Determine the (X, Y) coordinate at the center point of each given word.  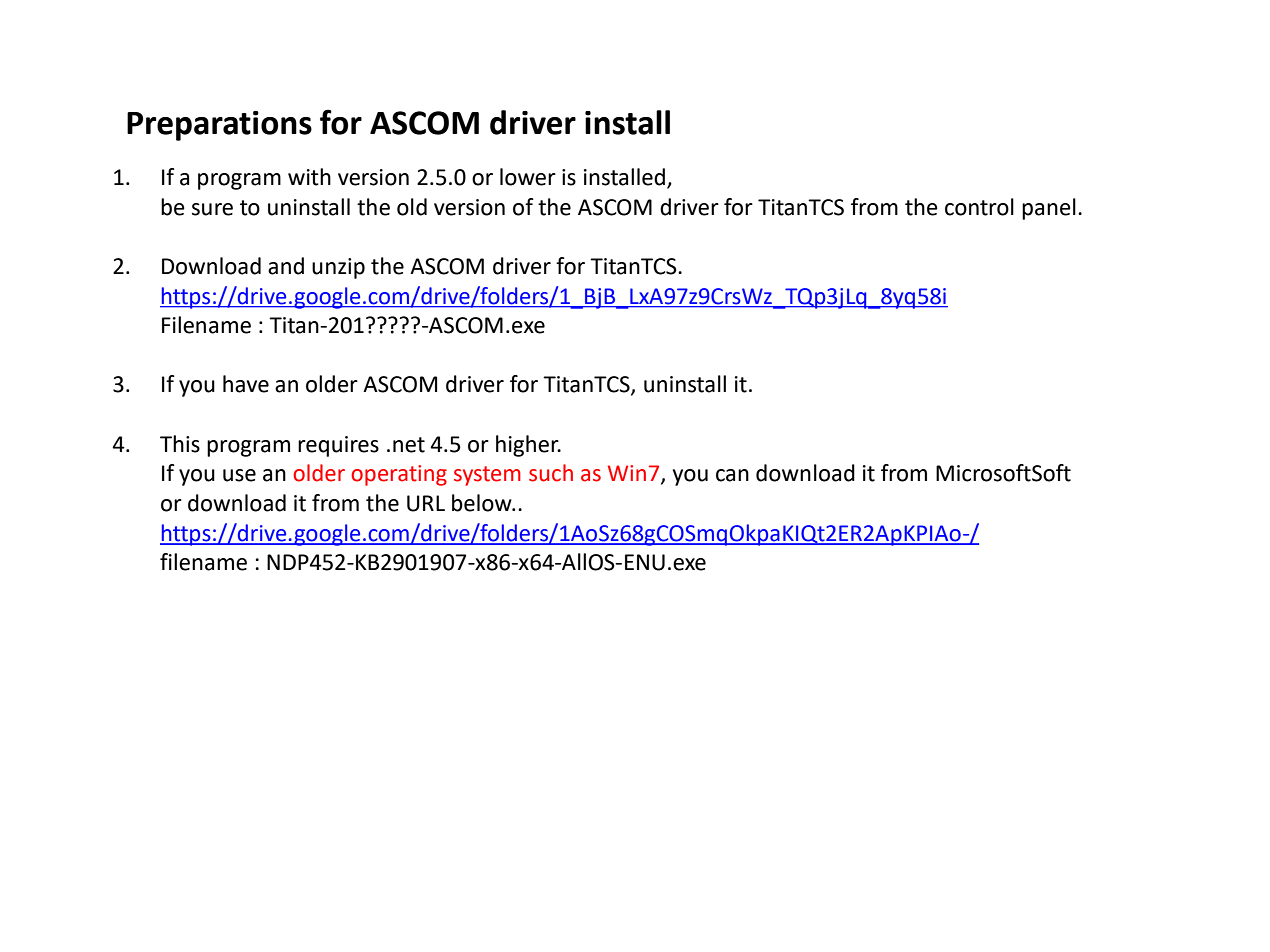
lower (528, 177)
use (239, 475)
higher (528, 446)
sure (212, 209)
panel (1049, 209)
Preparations (219, 126)
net (409, 445)
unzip (338, 268)
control (979, 207)
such (551, 473)
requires (338, 446)
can (732, 475)
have (246, 384)
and (286, 266)
